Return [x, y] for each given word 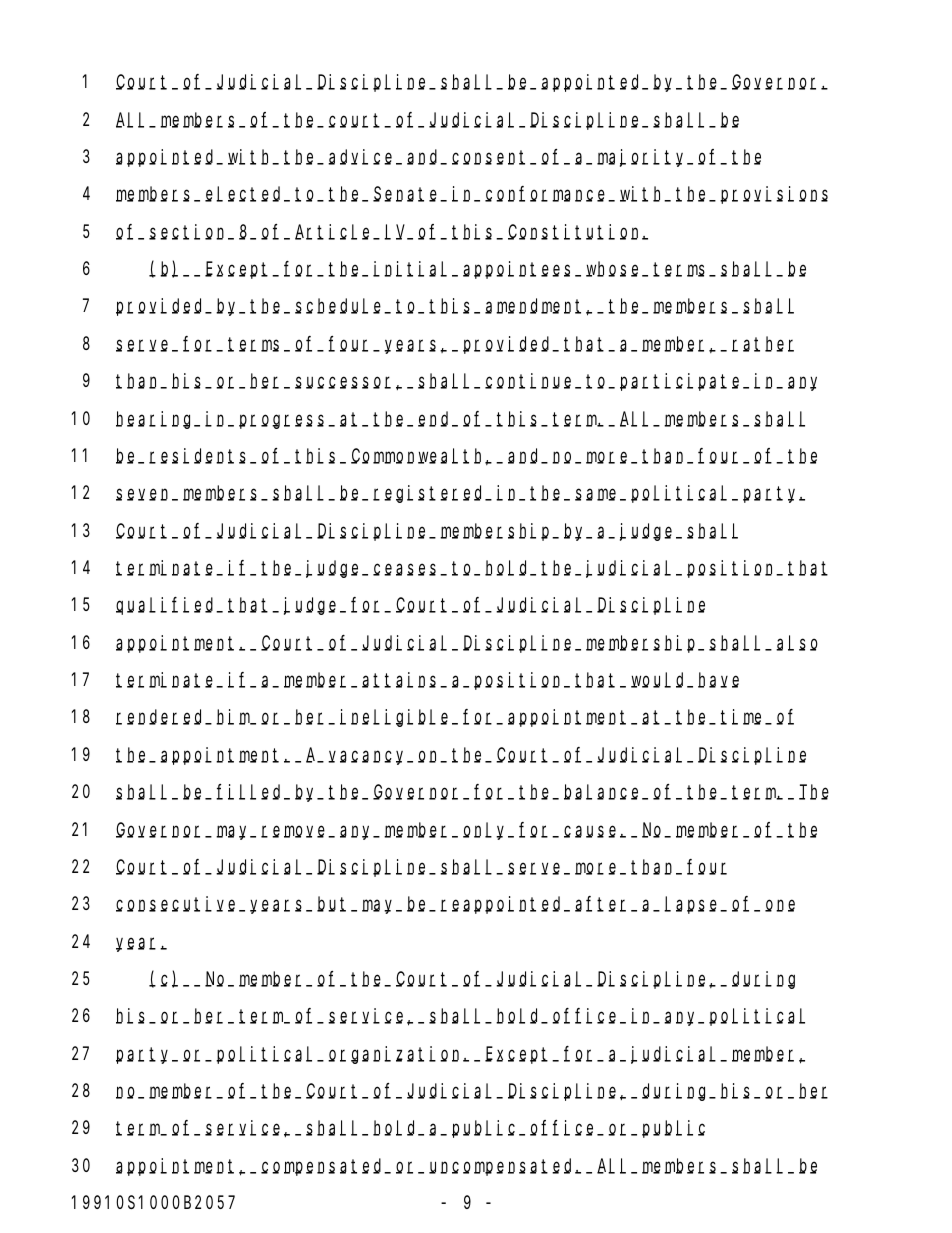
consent [491, 158]
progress [284, 421]
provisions [774, 195]
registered [430, 494]
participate [682, 382]
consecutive [178, 904]
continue [531, 381]
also [797, 643]
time [743, 717]
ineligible [396, 718]
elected [245, 194]
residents [200, 456]
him [234, 717]
